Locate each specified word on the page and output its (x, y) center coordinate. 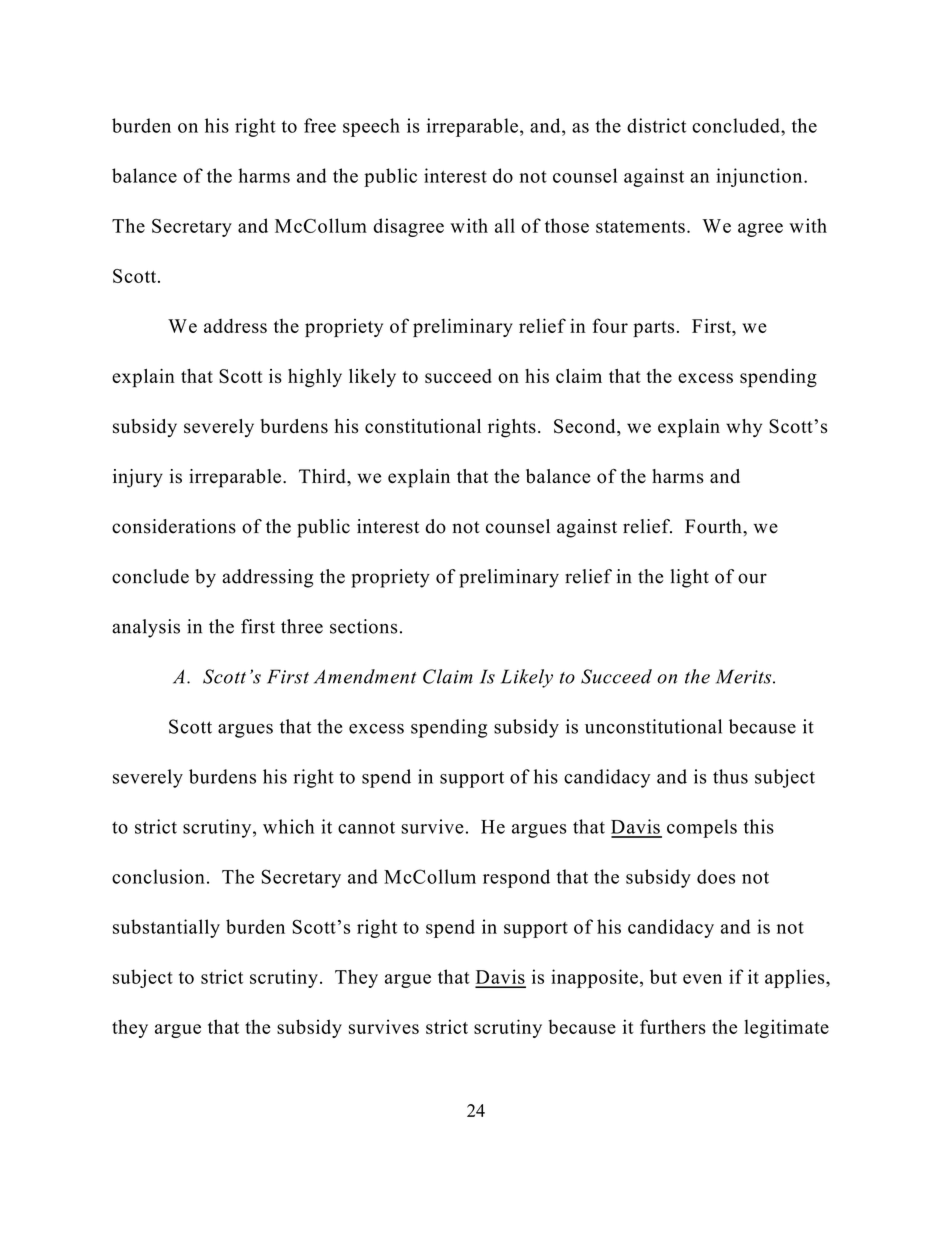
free (320, 125)
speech (371, 127)
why (744, 428)
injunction (760, 177)
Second (586, 427)
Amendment (365, 676)
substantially (166, 928)
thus (730, 776)
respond (516, 878)
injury (138, 478)
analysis (146, 628)
